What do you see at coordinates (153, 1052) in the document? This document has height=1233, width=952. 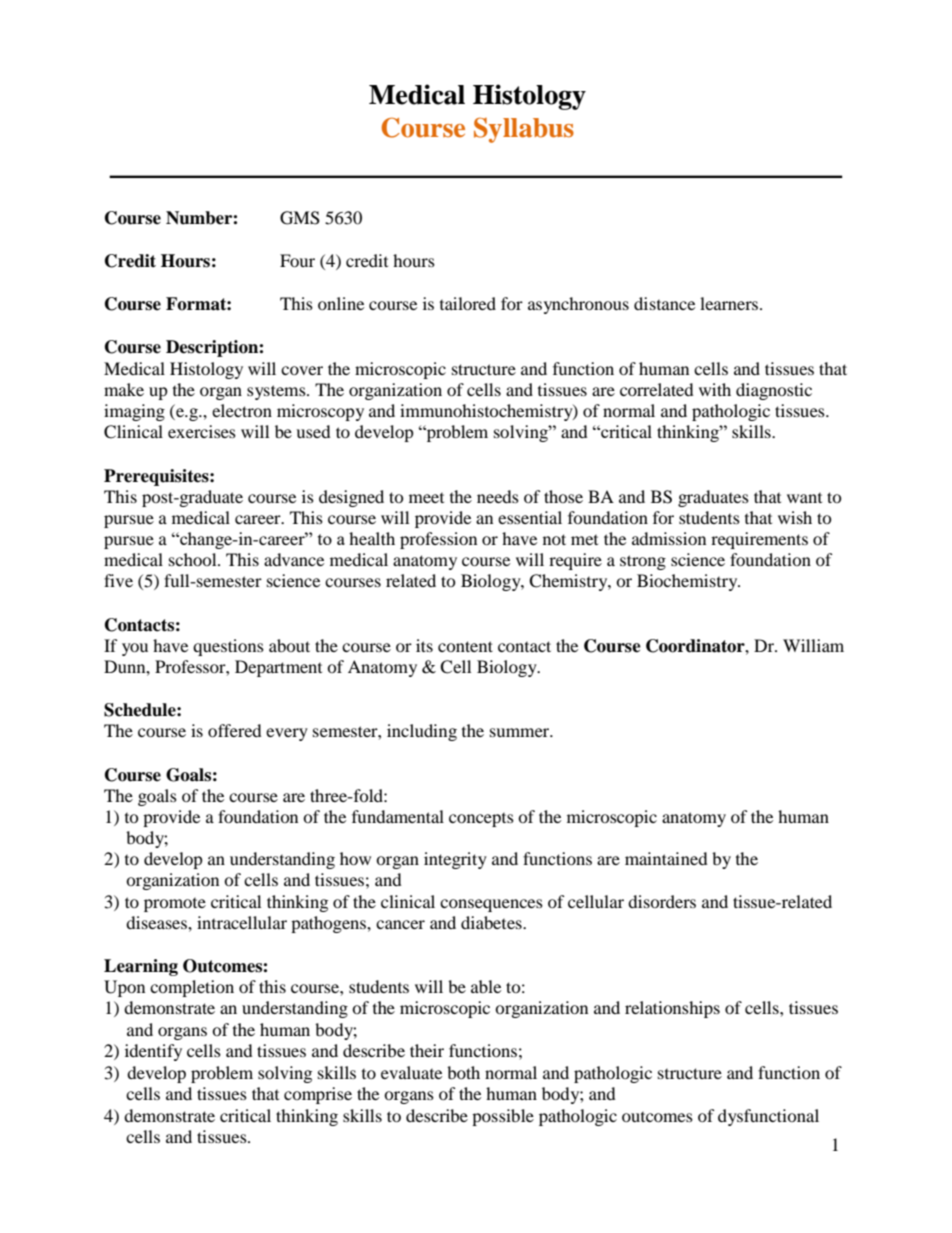 I see `identify` at bounding box center [153, 1052].
